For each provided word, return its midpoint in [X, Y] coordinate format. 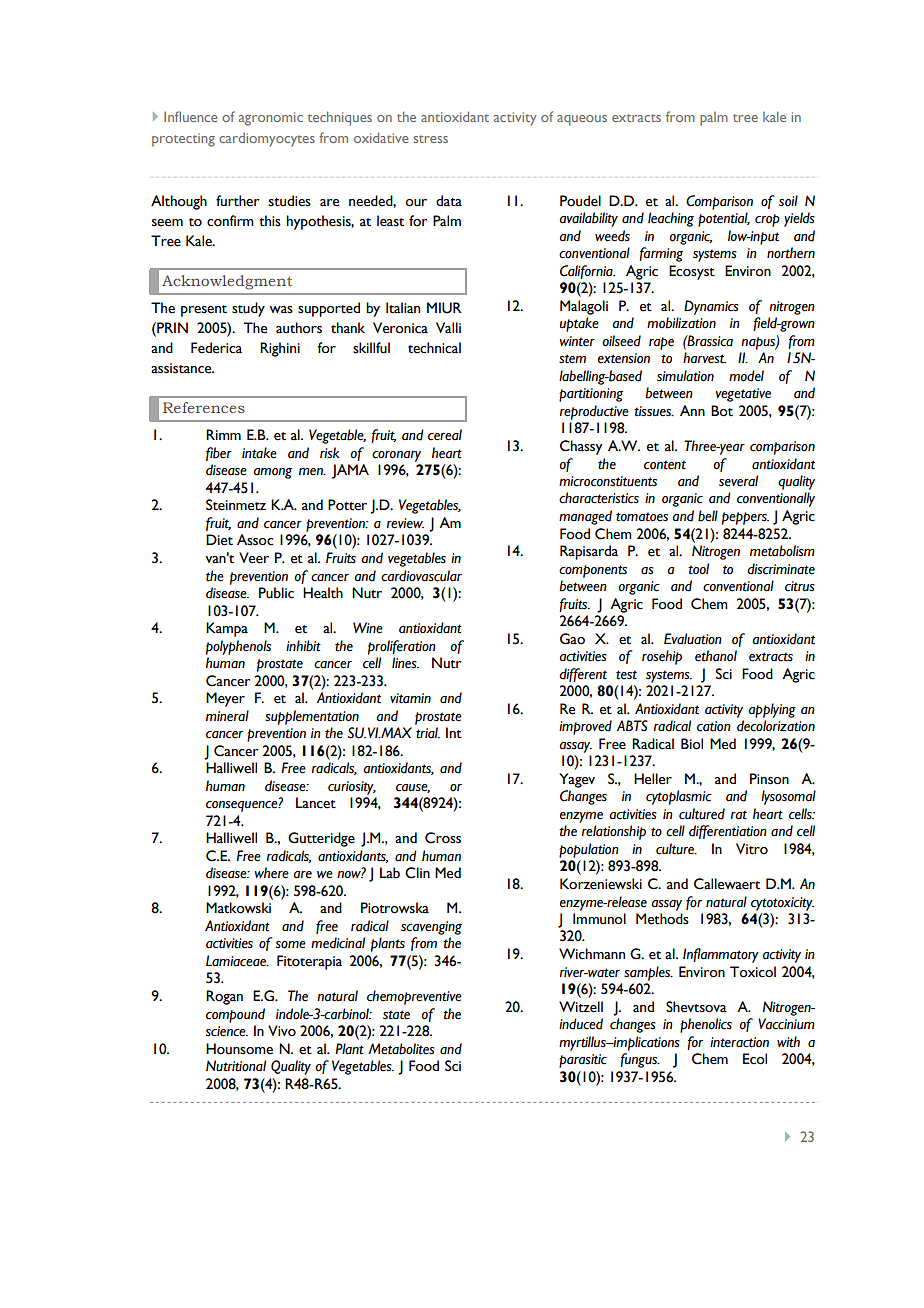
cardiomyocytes [267, 140]
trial [428, 733]
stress [431, 139]
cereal [445, 435]
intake [259, 453]
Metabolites [401, 1049]
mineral [227, 716]
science [227, 1031]
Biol [692, 744]
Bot [722, 411]
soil [788, 201]
